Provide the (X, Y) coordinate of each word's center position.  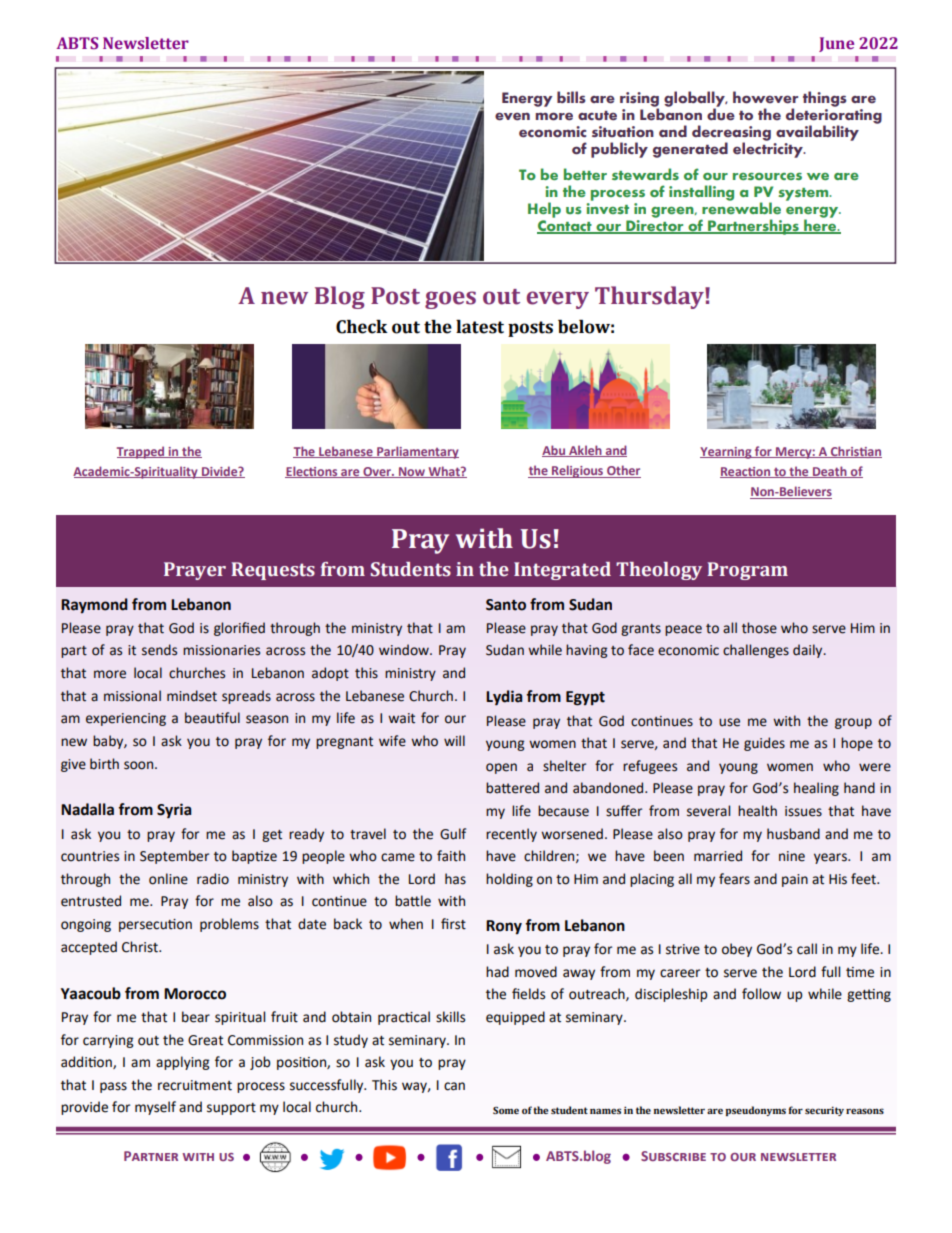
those (759, 628)
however (765, 97)
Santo (506, 605)
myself (155, 1108)
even (512, 116)
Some (506, 1110)
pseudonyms (756, 1111)
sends (159, 650)
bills (571, 97)
